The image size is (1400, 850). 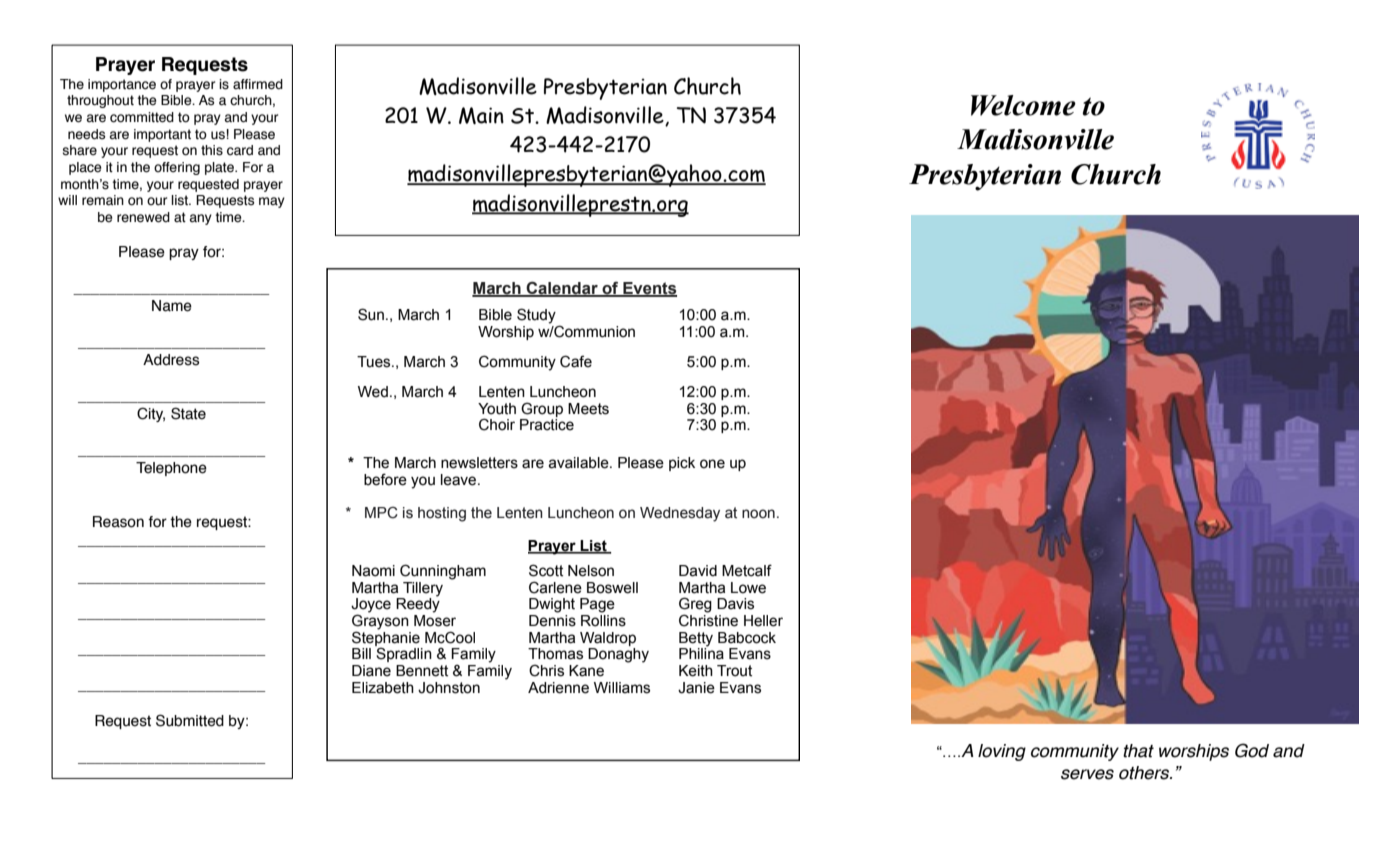 I want to click on Welcome, so click(x=1023, y=105).
